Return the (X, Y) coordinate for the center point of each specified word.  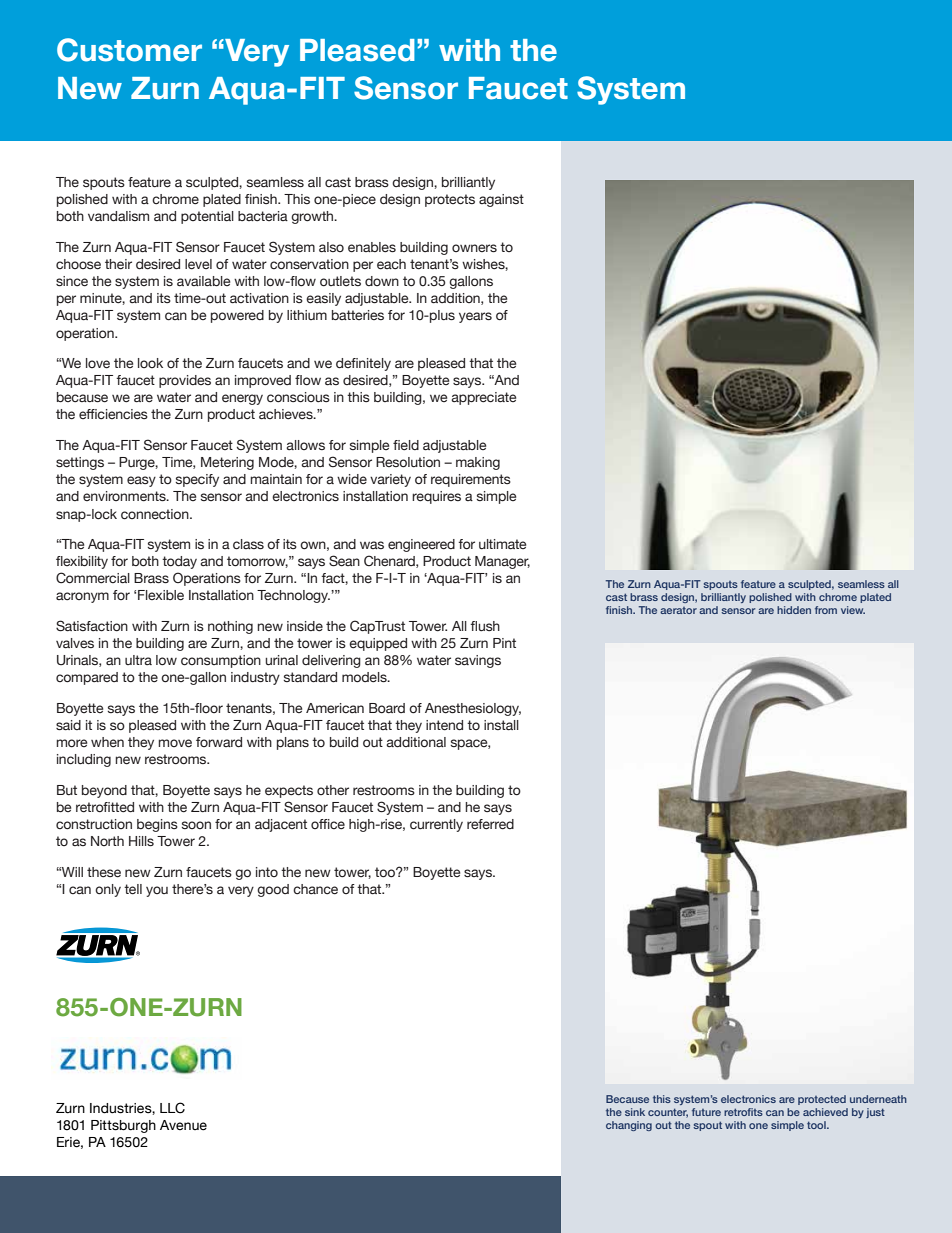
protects (450, 200)
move (175, 743)
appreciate (483, 398)
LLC (172, 1108)
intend (444, 725)
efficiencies (113, 414)
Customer (129, 50)
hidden (794, 610)
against (501, 200)
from (826, 610)
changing (629, 1126)
